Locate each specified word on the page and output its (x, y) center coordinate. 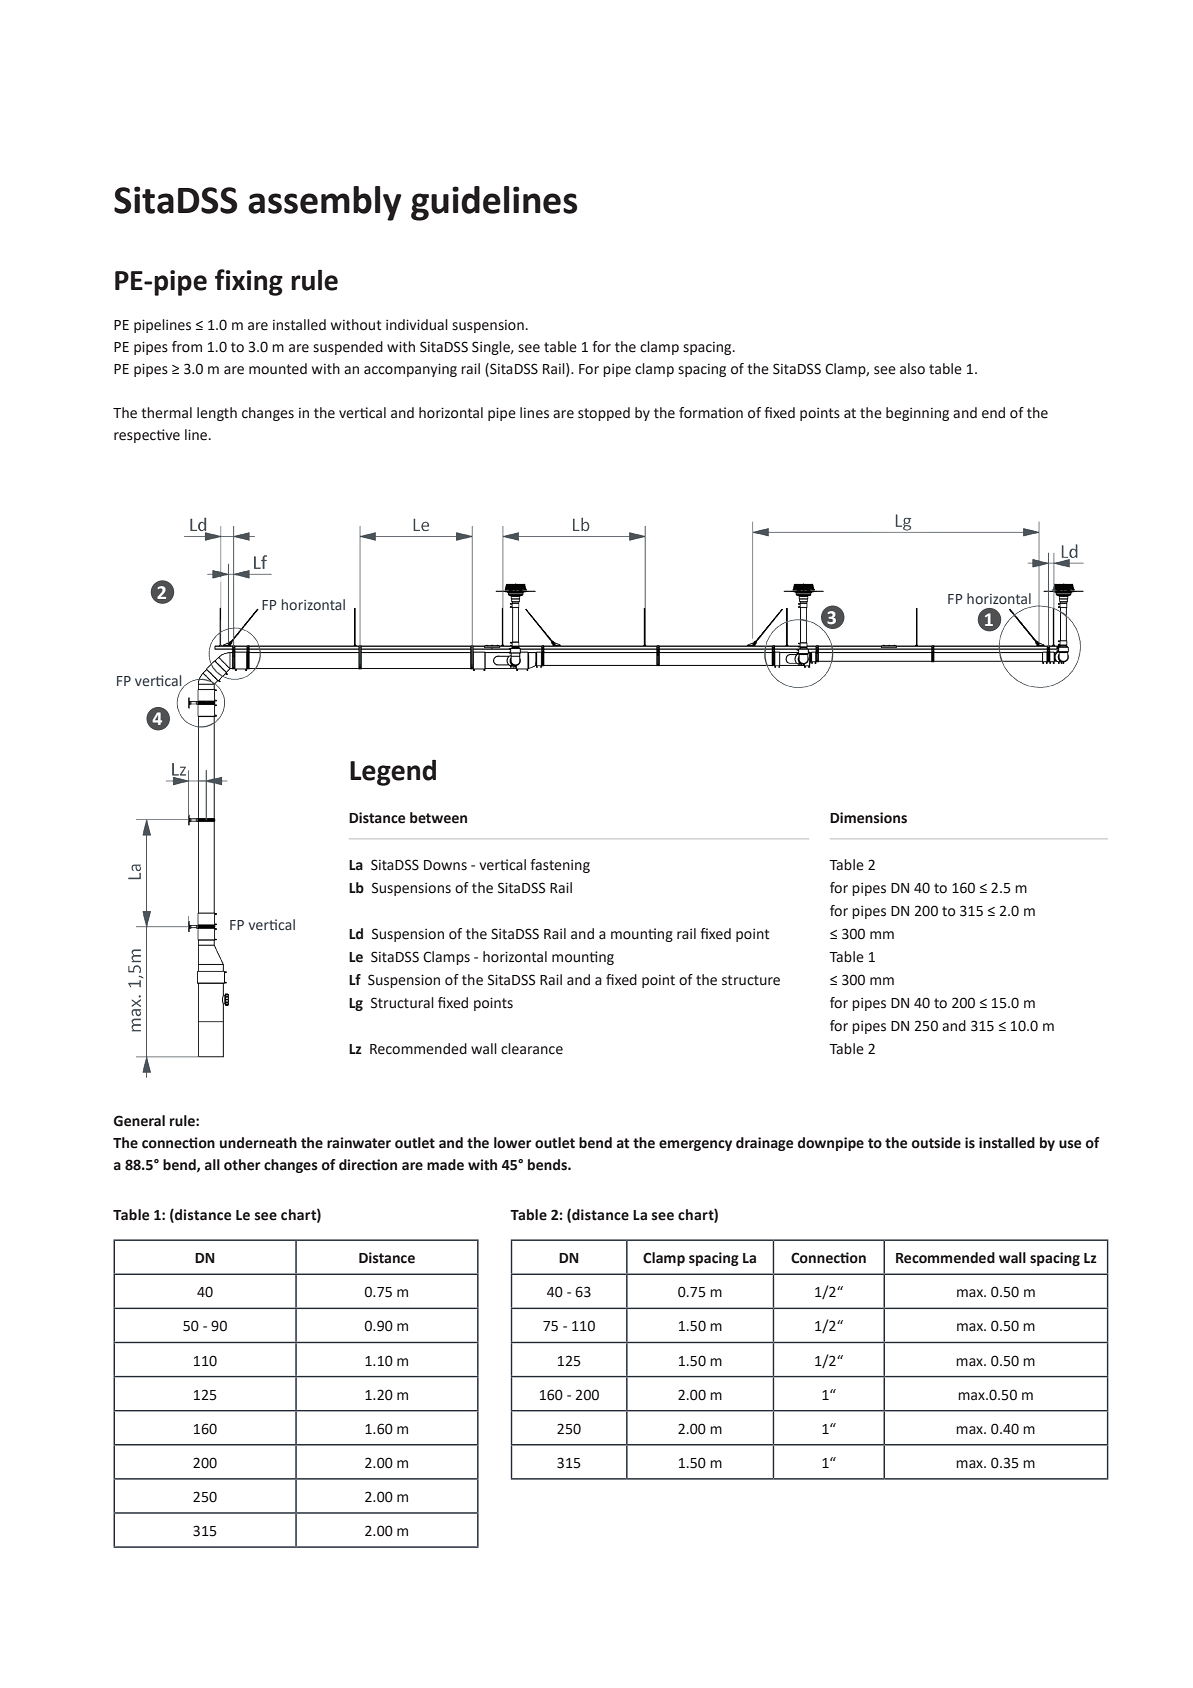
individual (417, 325)
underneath (258, 1143)
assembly (325, 203)
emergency (695, 1145)
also (912, 369)
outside (936, 1143)
